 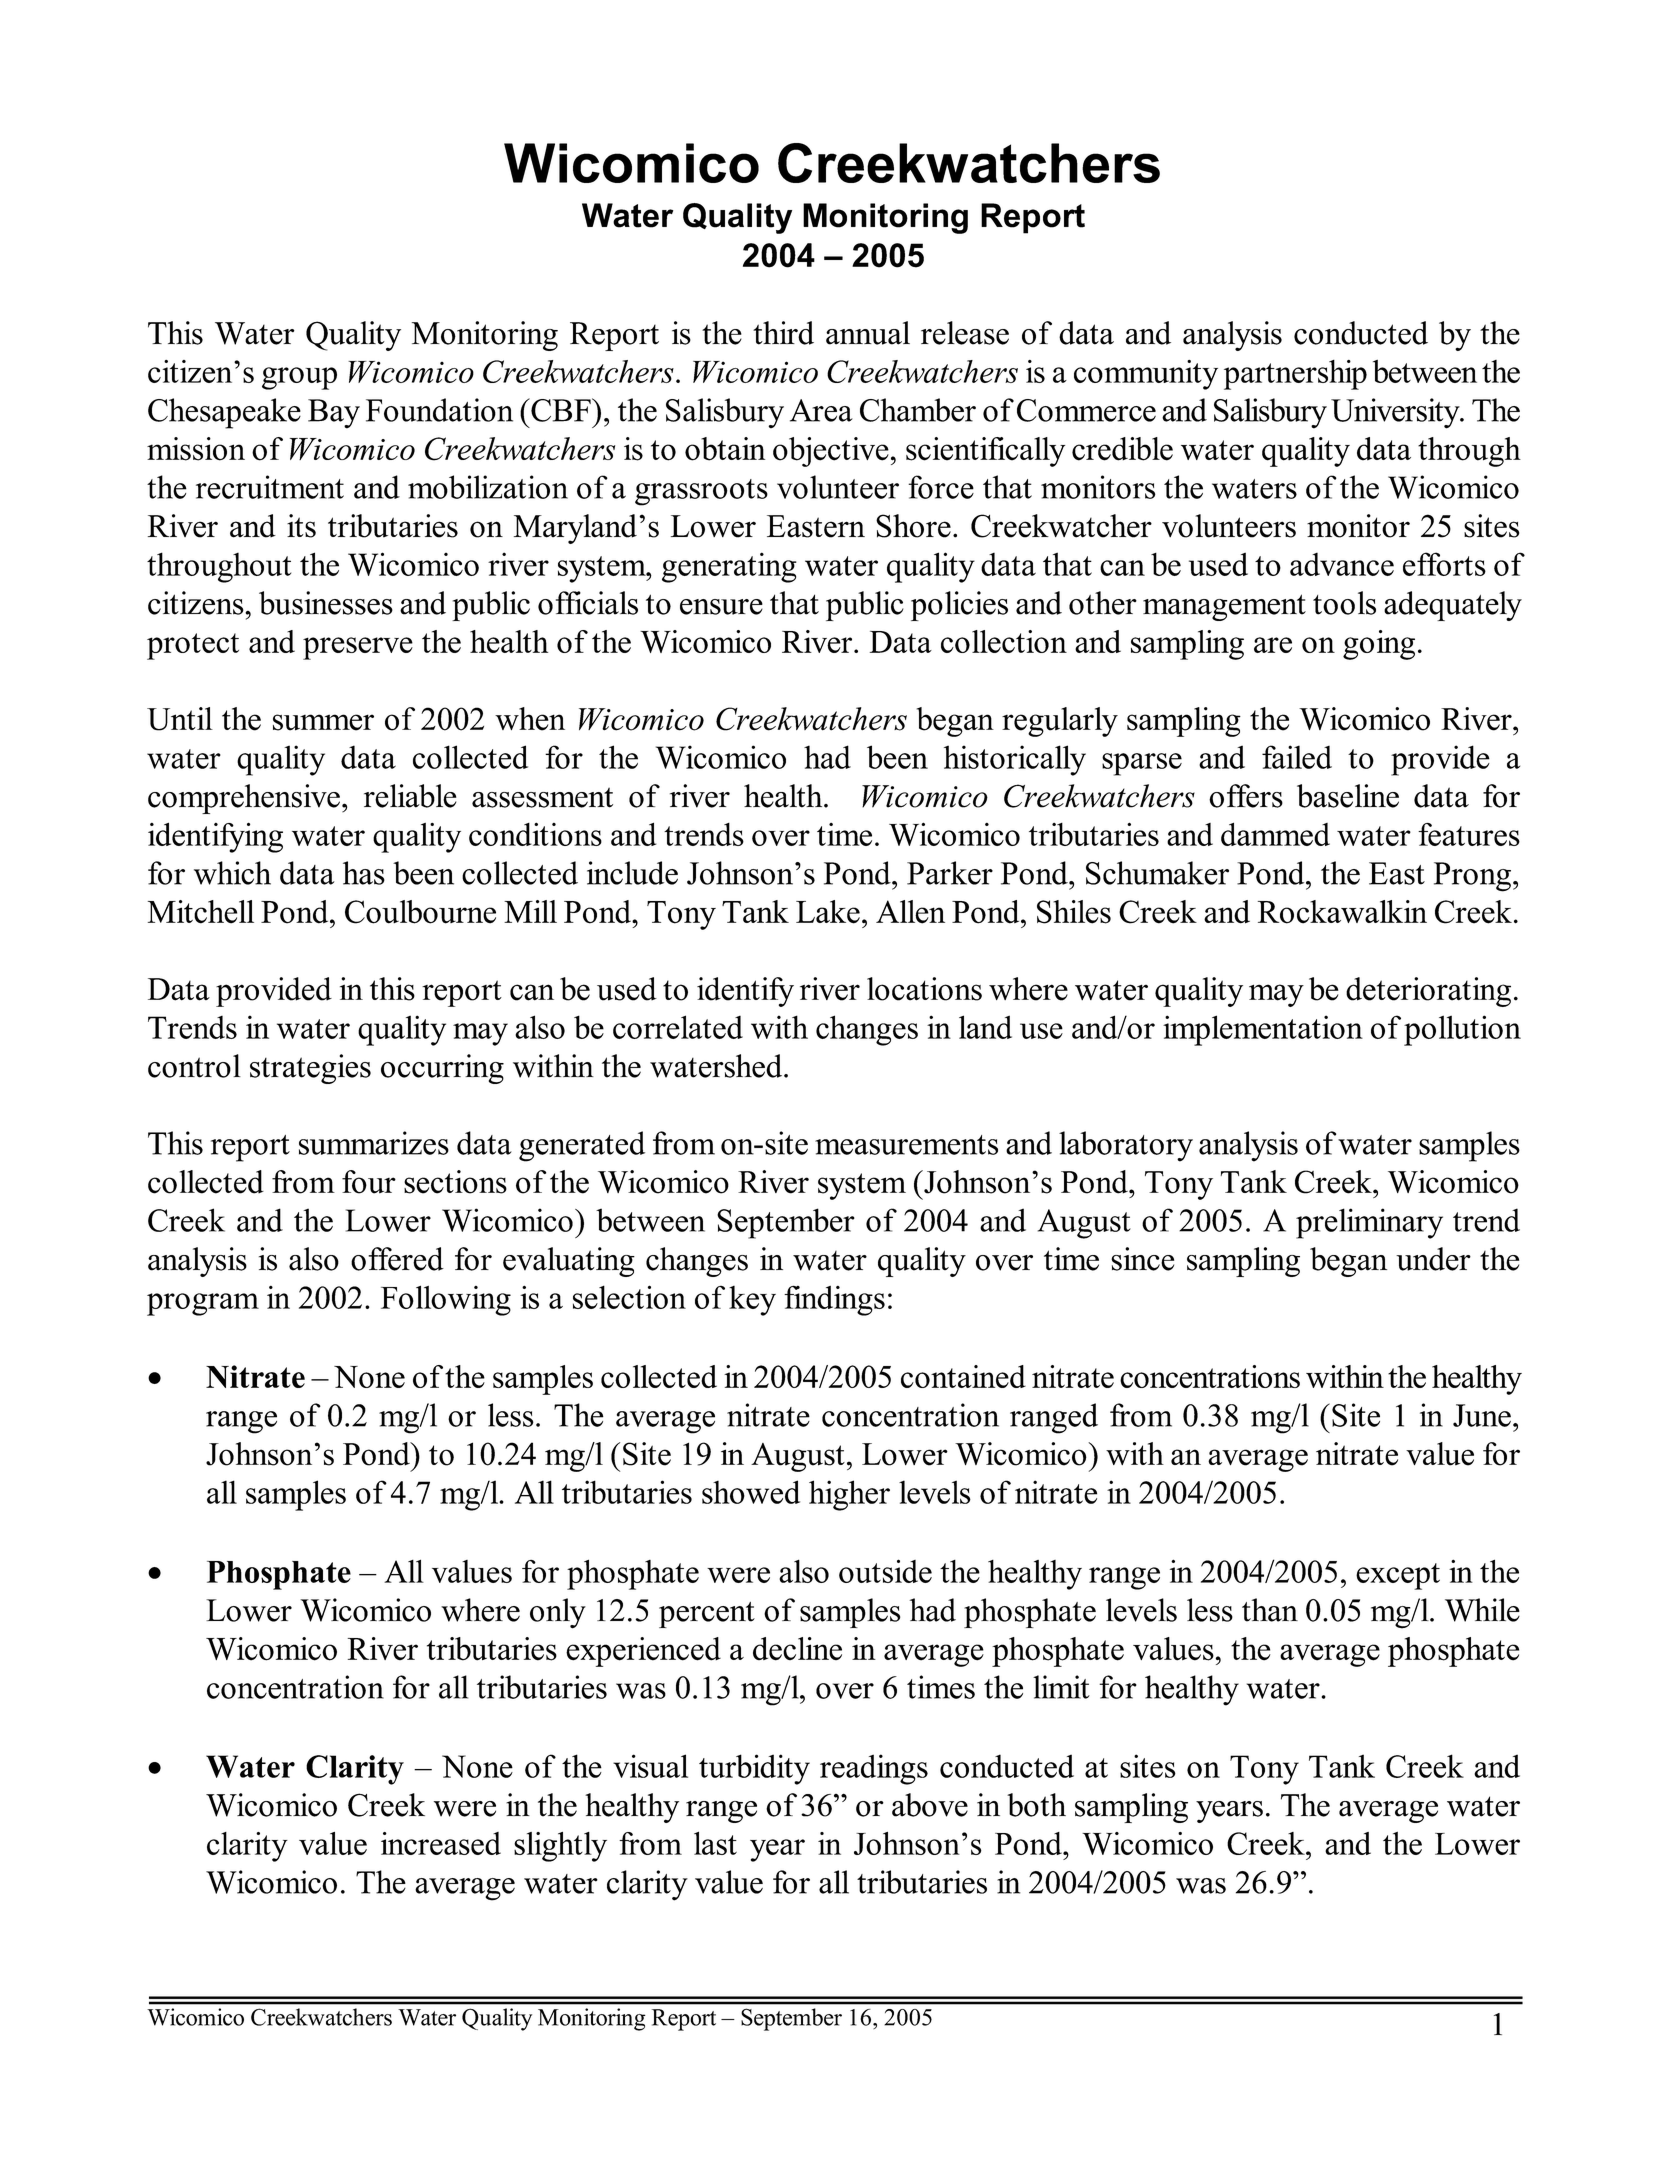 What do you see at coordinates (821, 410) in the document?
I see `Area` at bounding box center [821, 410].
